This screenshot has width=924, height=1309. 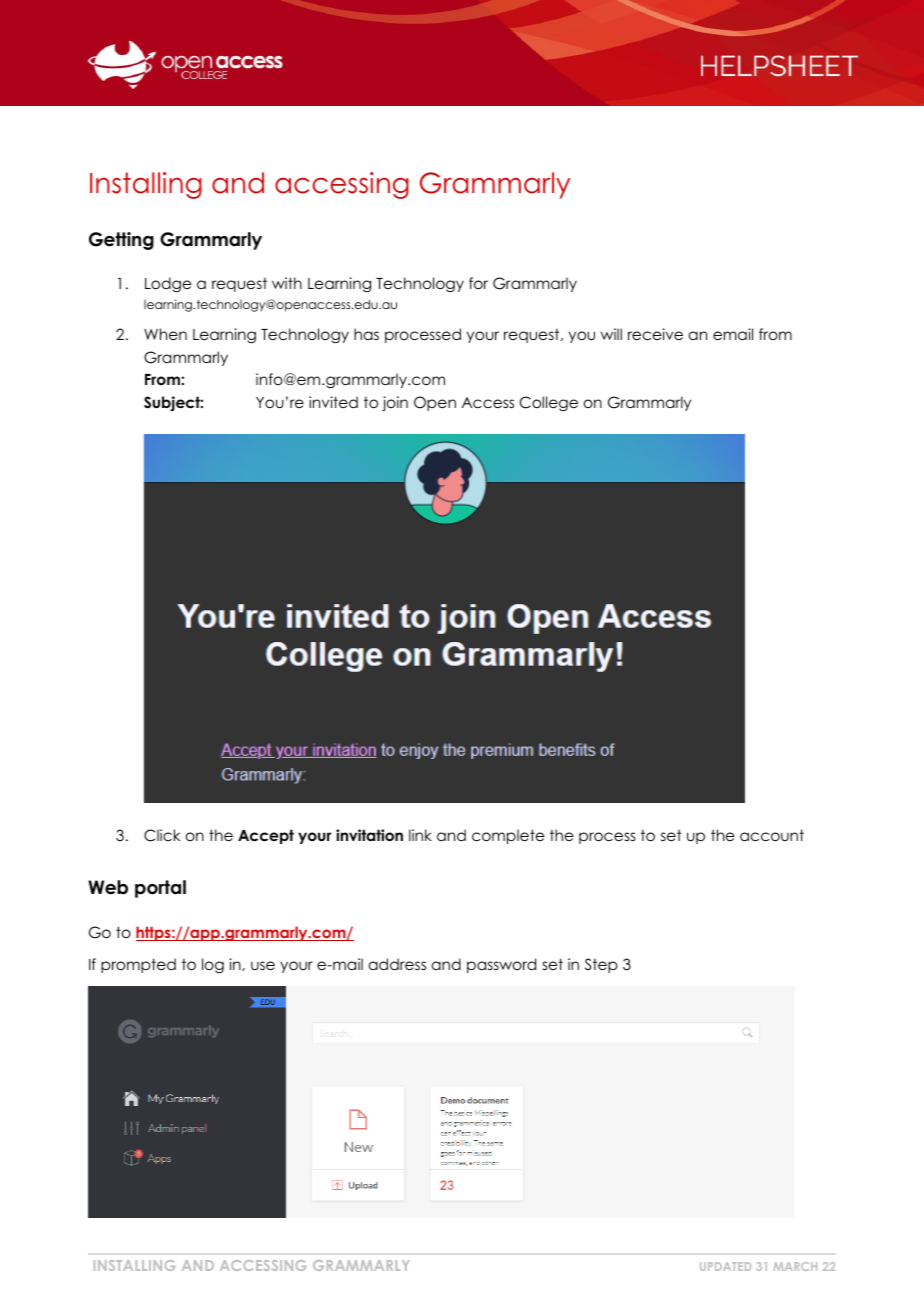 I want to click on Lodge, so click(x=168, y=285).
